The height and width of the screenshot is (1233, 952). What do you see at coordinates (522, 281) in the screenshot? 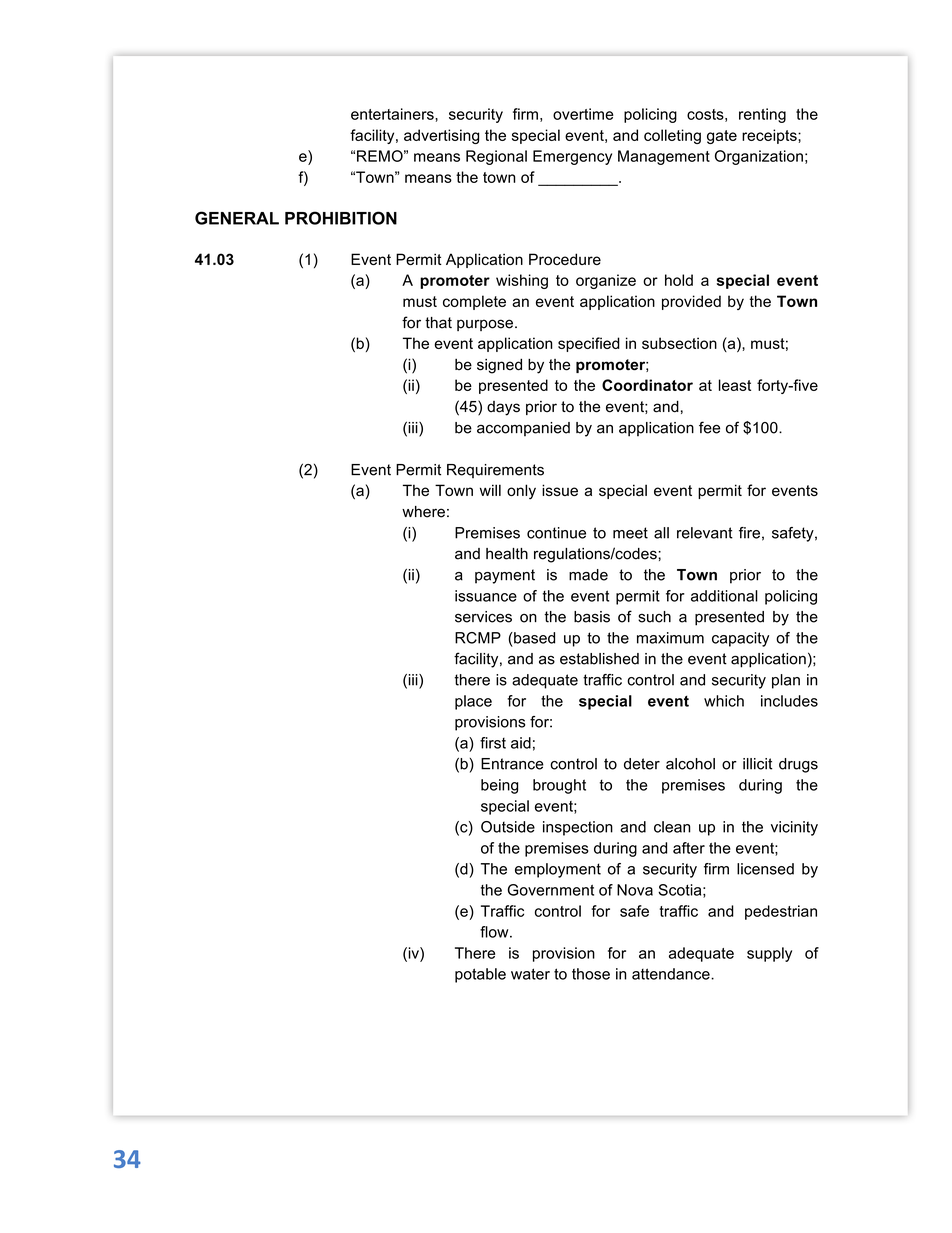
I see `wishing` at bounding box center [522, 281].
